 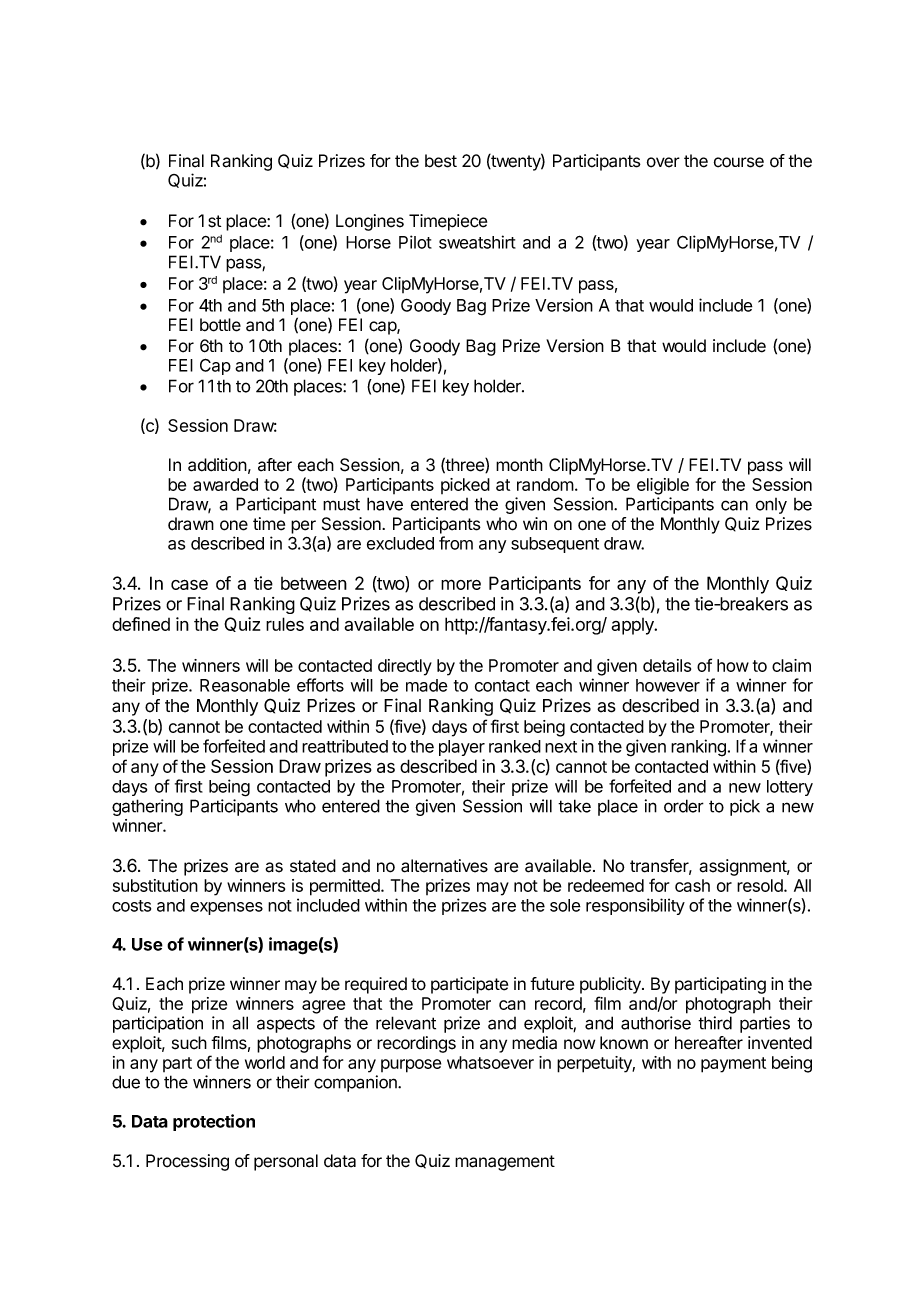 What do you see at coordinates (733, 1065) in the screenshot?
I see `payment` at bounding box center [733, 1065].
